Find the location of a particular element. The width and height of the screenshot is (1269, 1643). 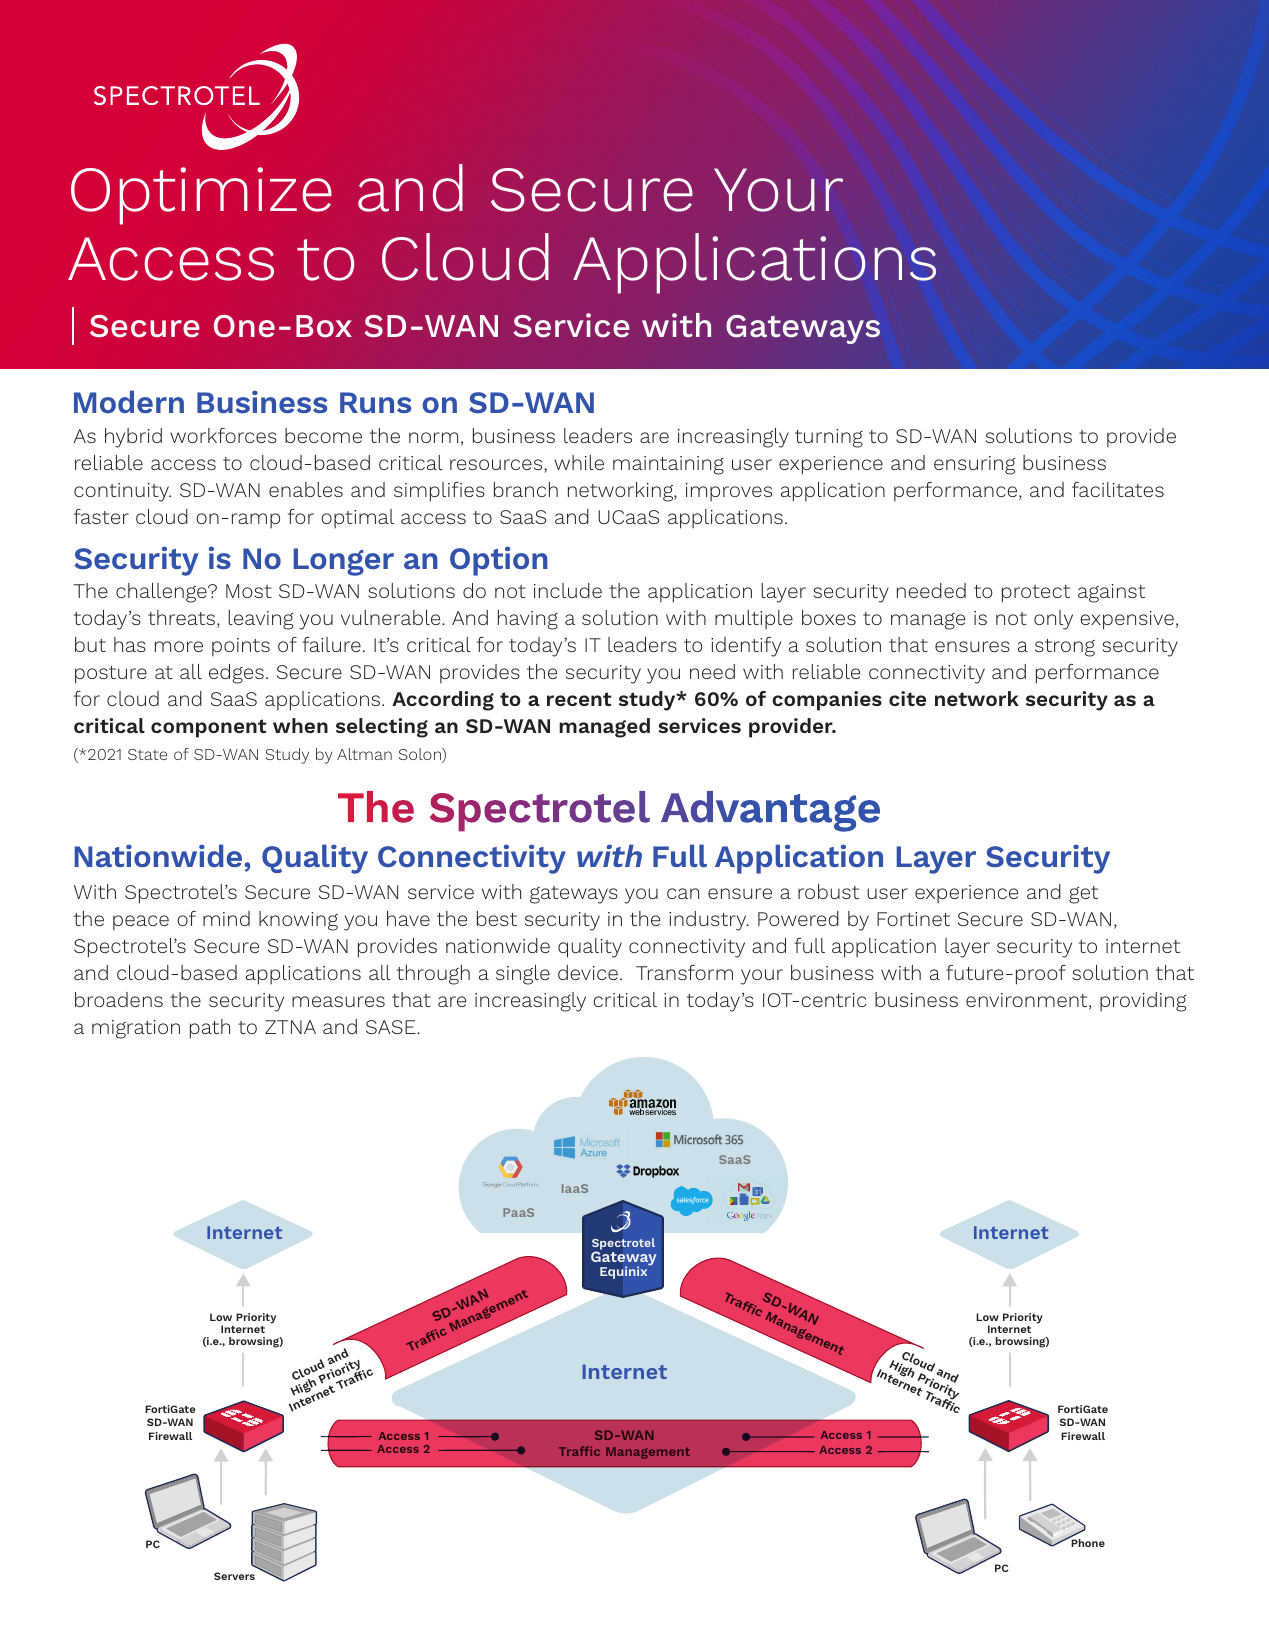

path is located at coordinates (210, 1029).
